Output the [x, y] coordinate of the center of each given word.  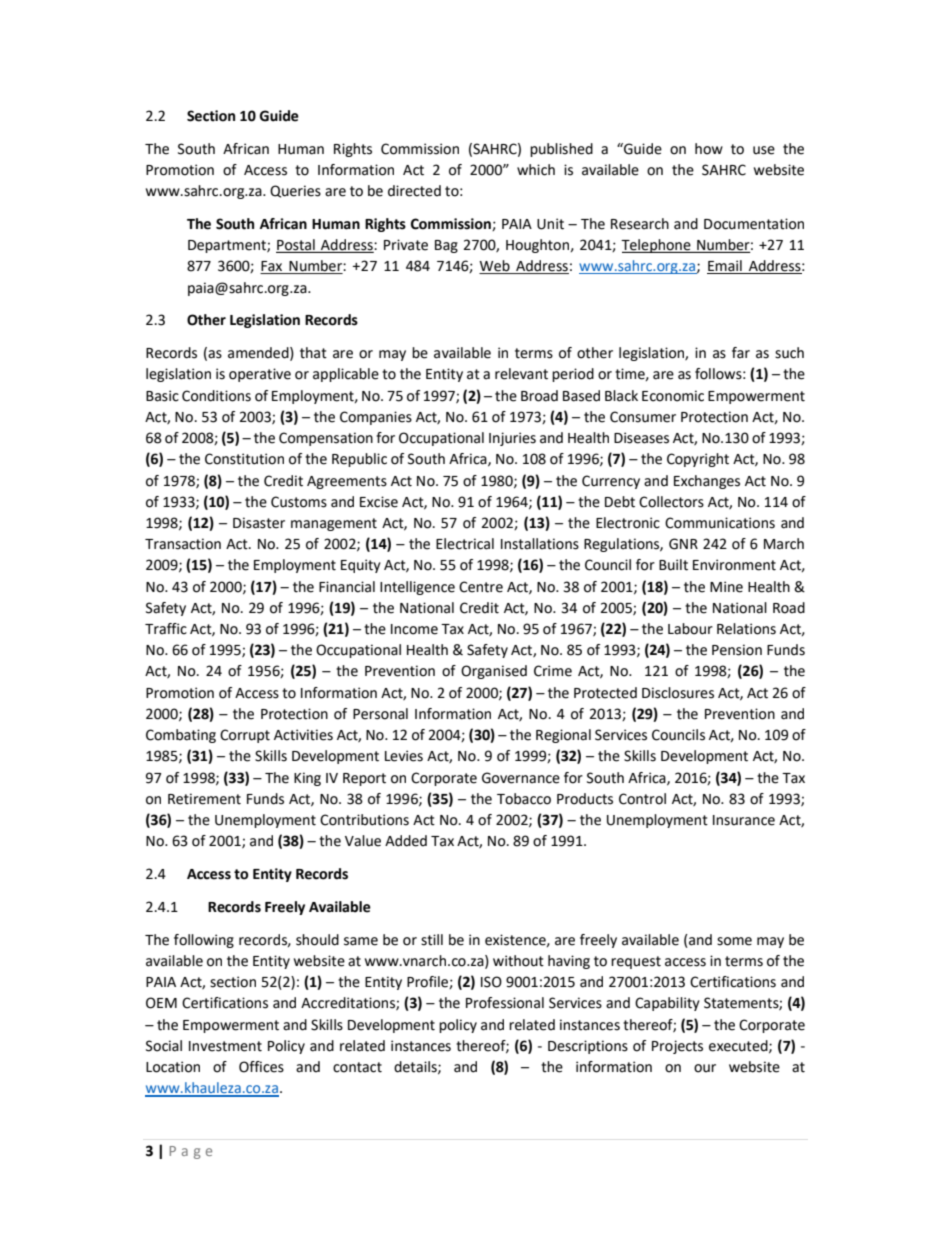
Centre [481, 587]
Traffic [166, 629]
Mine [726, 587]
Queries [295, 191]
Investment [225, 1046]
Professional [505, 1003]
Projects [677, 1047]
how [709, 149]
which [536, 170]
